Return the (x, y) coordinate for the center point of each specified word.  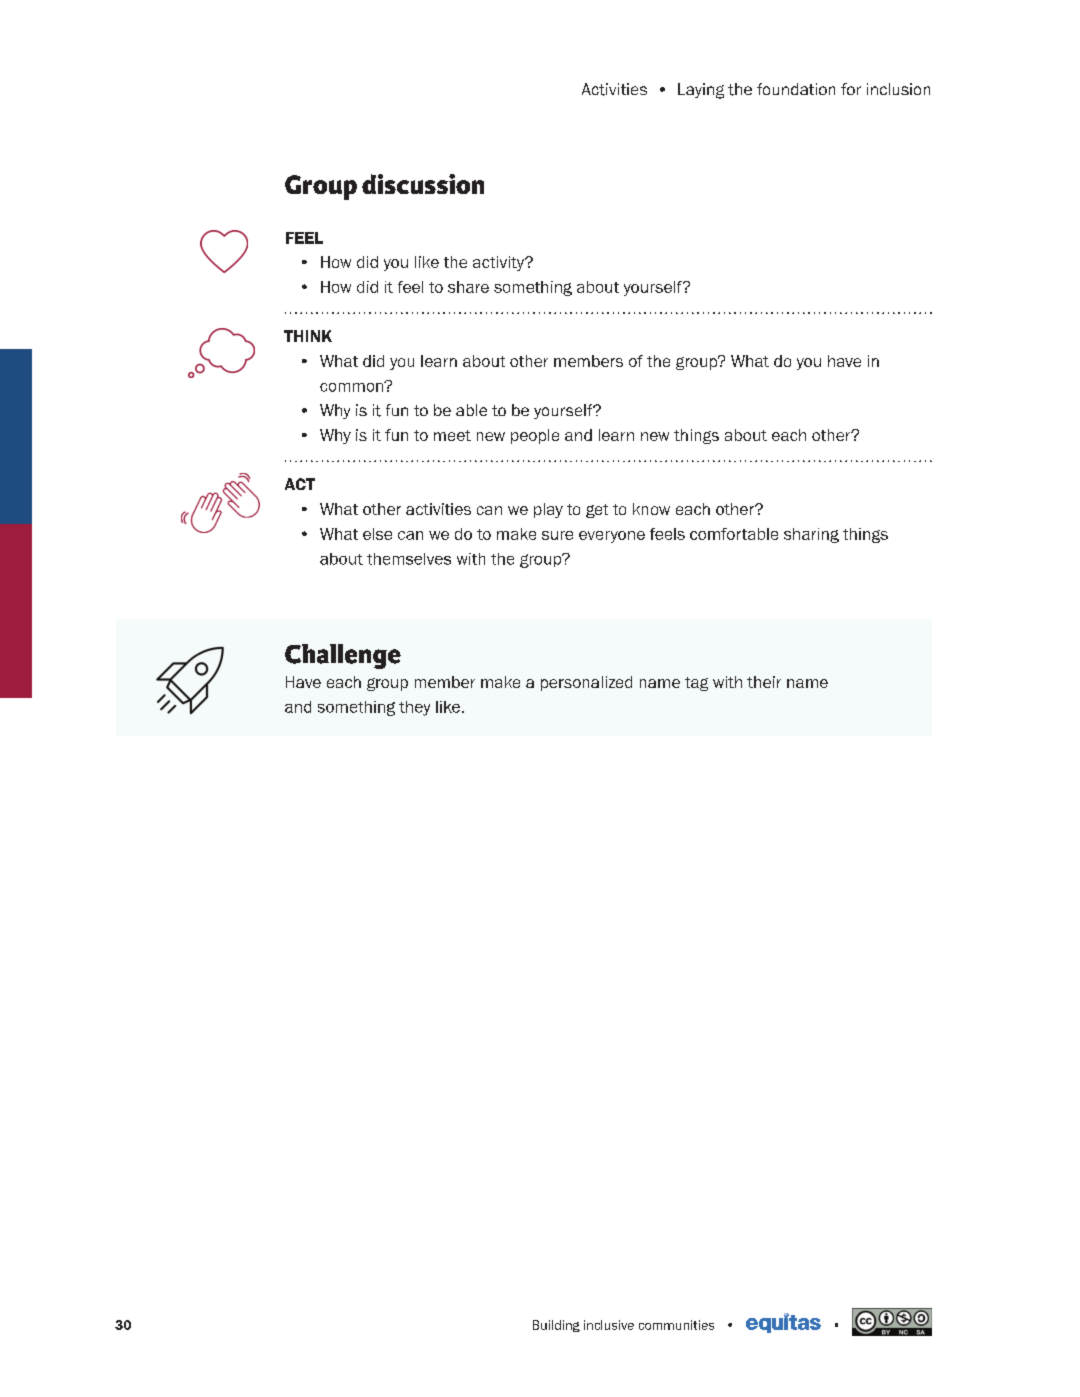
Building (556, 1326)
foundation (796, 89)
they (414, 708)
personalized (586, 683)
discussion (423, 184)
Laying (701, 91)
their (764, 682)
